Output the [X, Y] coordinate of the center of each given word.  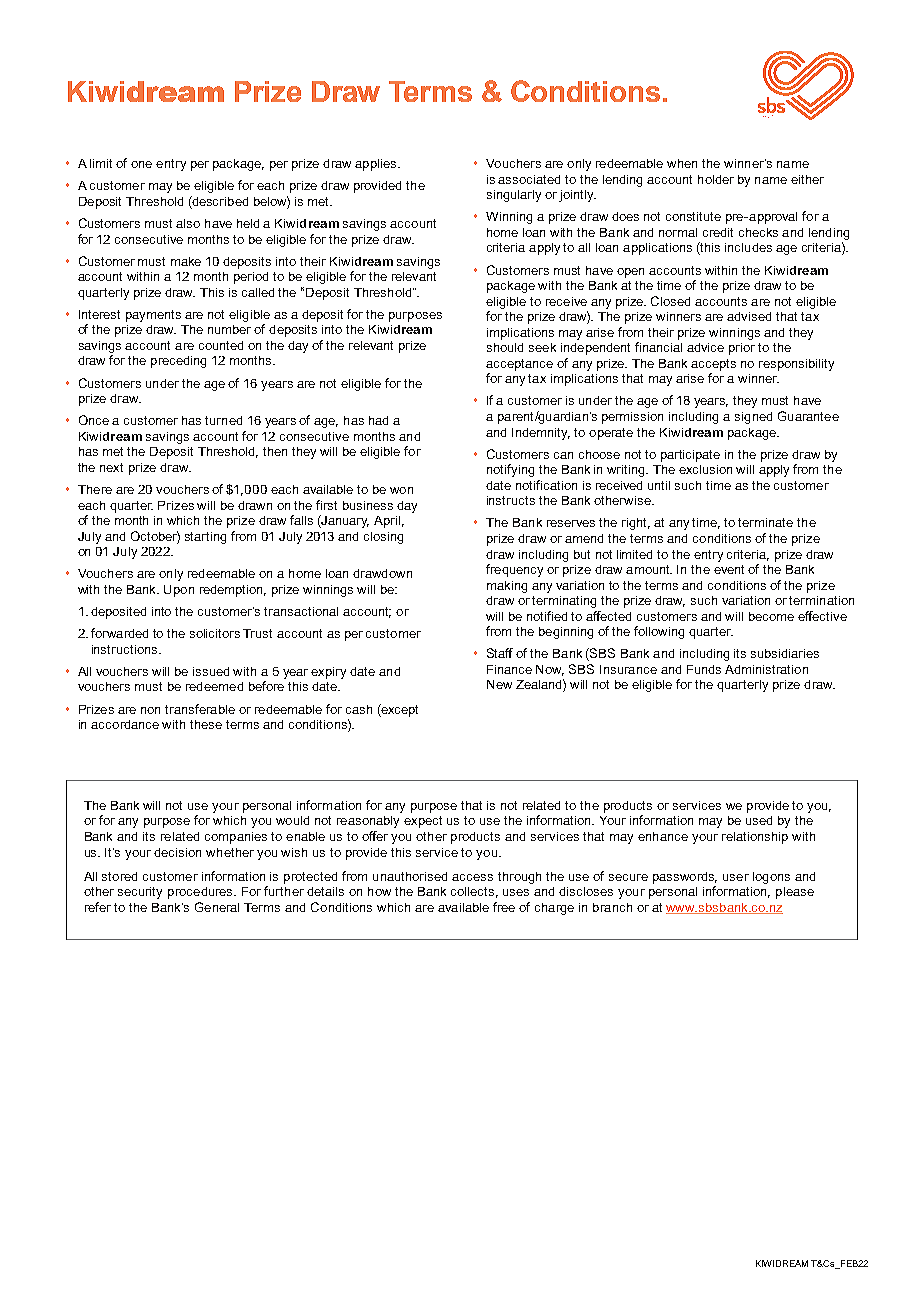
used [759, 820]
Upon [179, 591]
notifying [510, 470]
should [505, 347]
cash [359, 709]
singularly [514, 196]
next [111, 467]
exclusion [705, 469]
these [206, 724]
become [771, 616]
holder [716, 179]
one [141, 164]
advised [749, 316]
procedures [202, 893]
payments [153, 316]
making [507, 587]
